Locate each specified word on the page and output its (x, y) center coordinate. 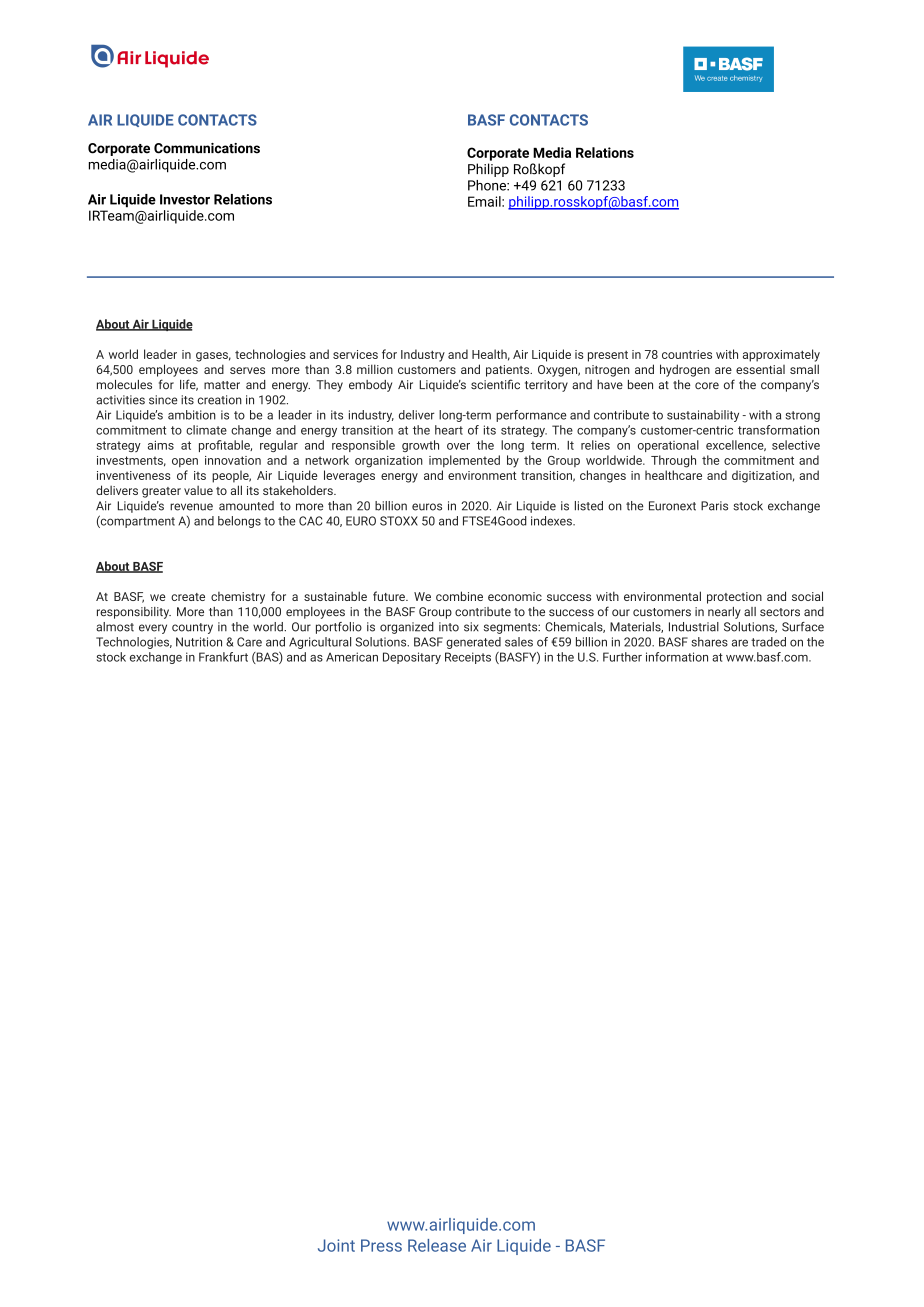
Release (437, 1245)
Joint (336, 1245)
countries (687, 354)
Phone (488, 185)
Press (381, 1245)
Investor (185, 199)
